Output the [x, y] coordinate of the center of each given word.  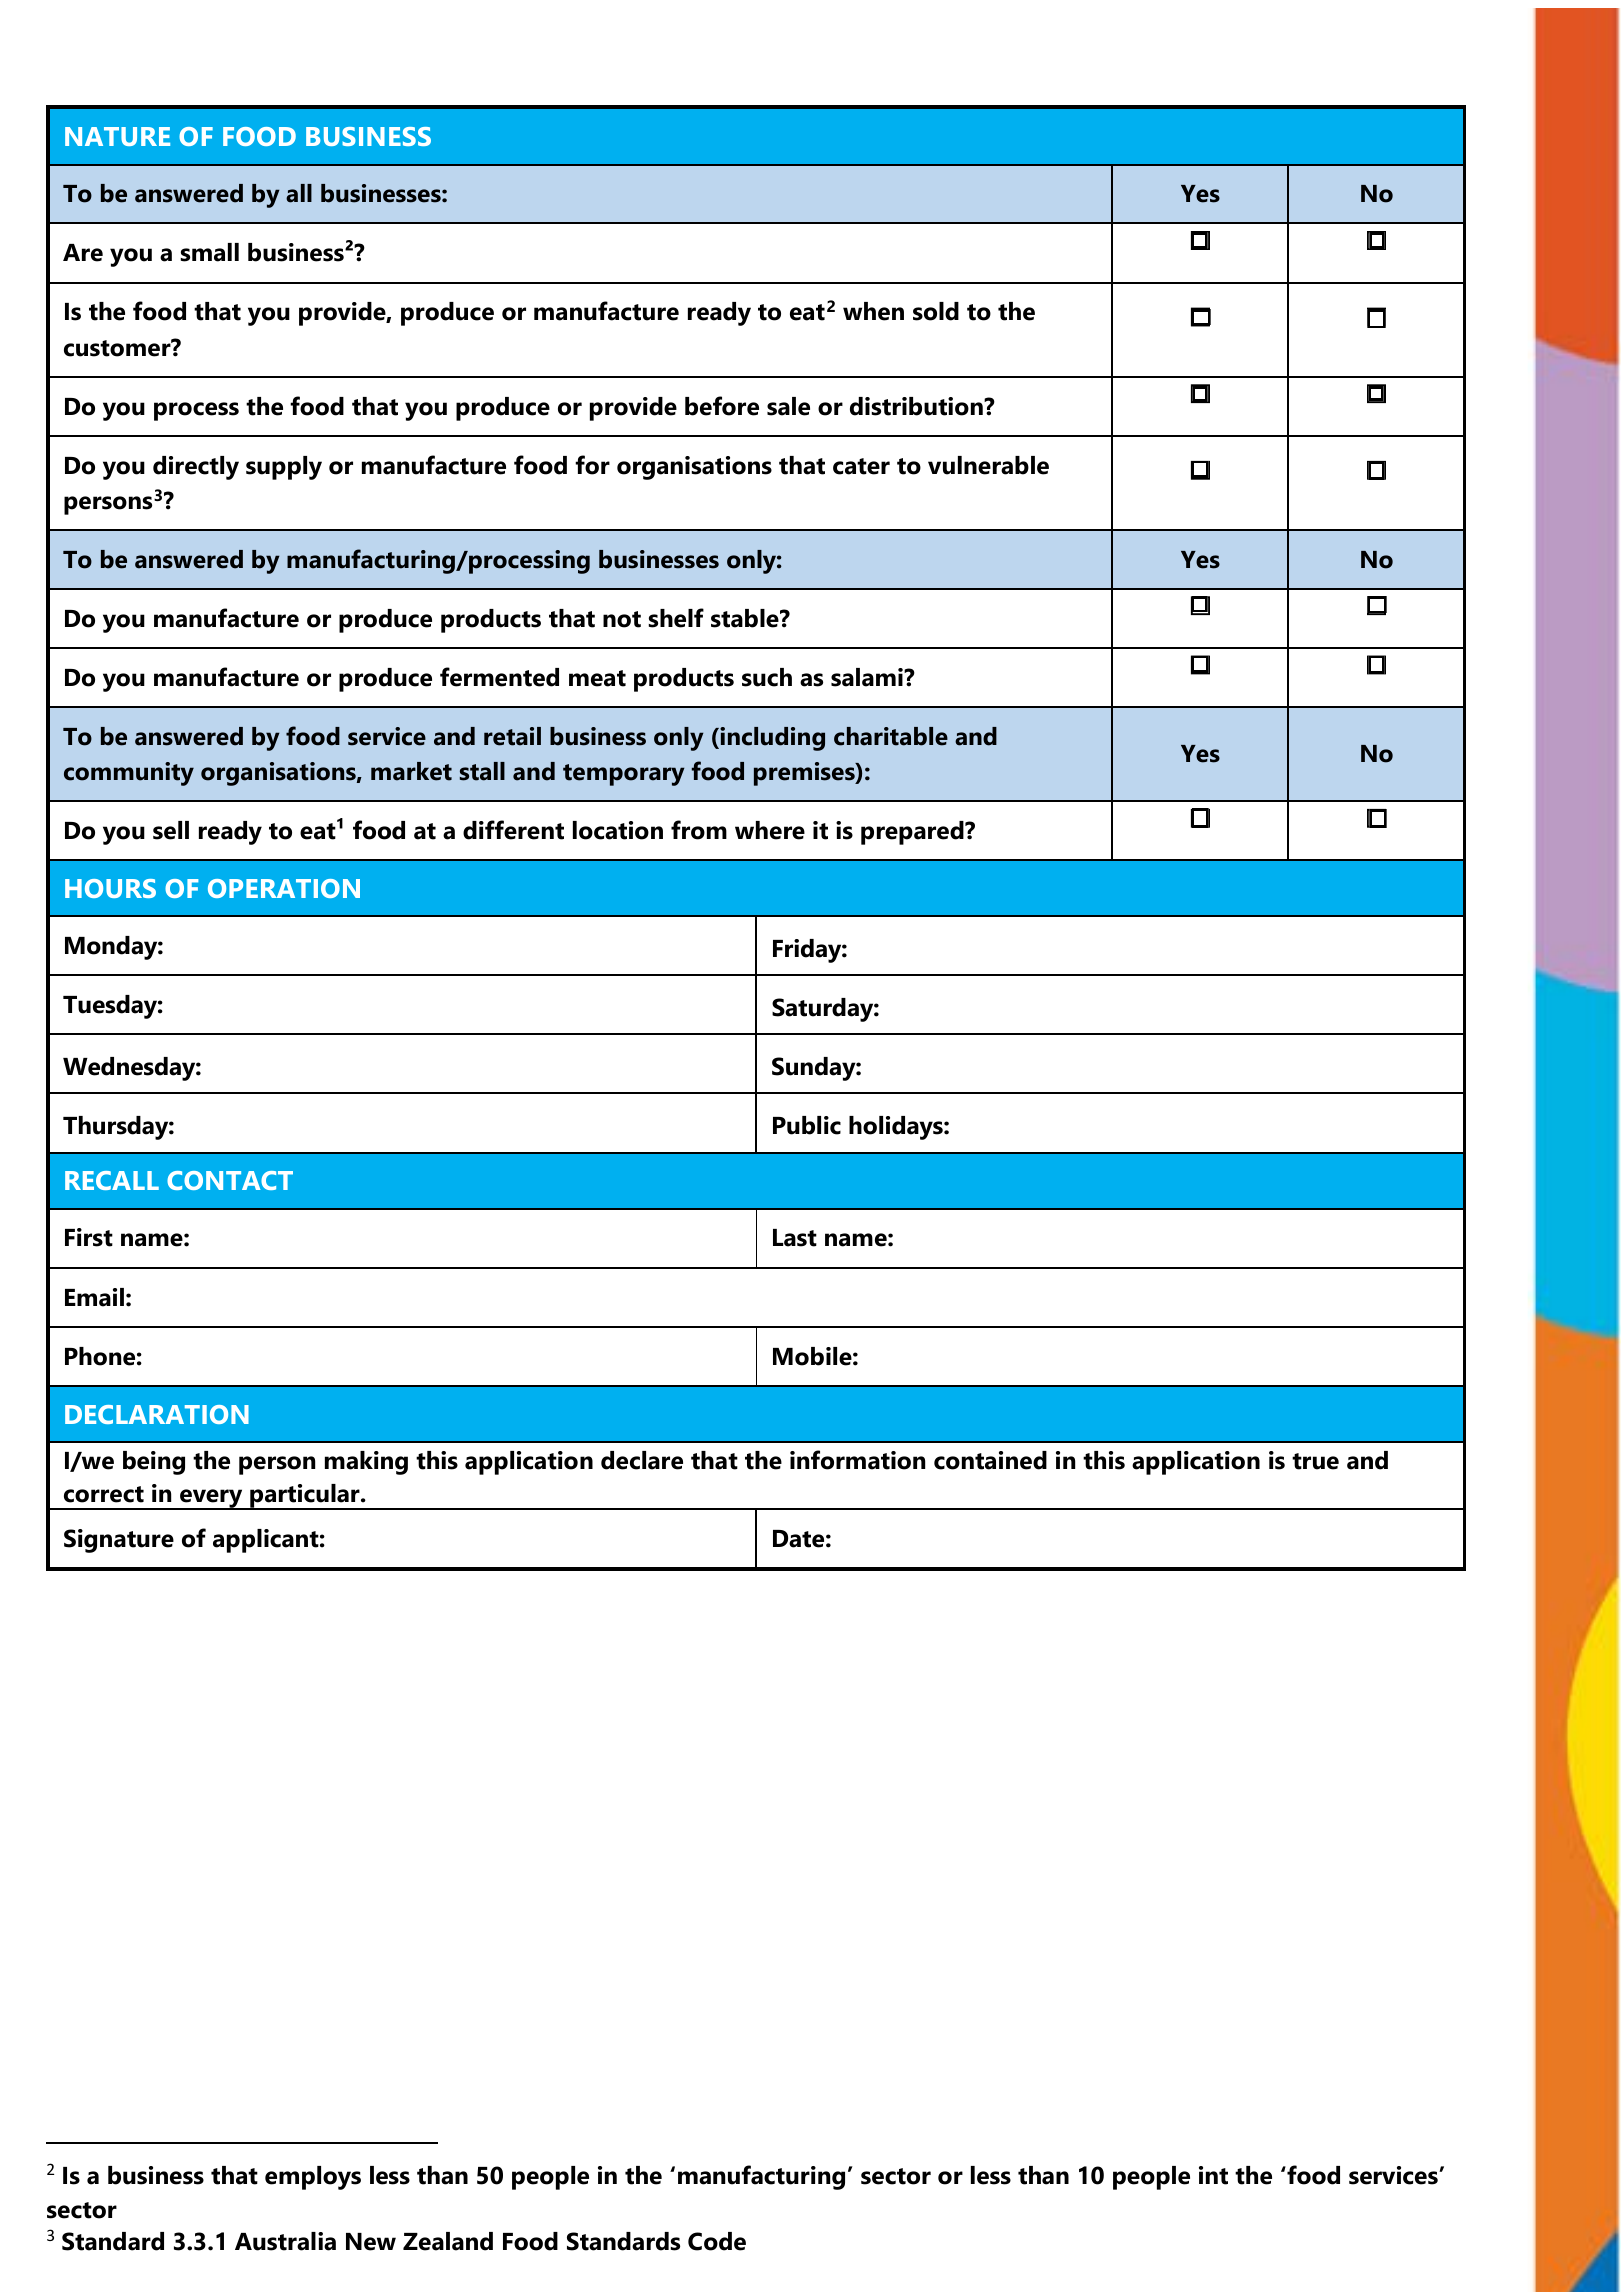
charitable [891, 736]
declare [642, 1460]
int [1213, 2175]
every [211, 1499]
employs [313, 2178]
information [857, 1460]
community [129, 774]
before [722, 406]
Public [807, 1125]
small [209, 252]
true [1315, 1461]
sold [936, 311]
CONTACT [230, 1180]
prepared [913, 833]
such [767, 677]
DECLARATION [157, 1414]
